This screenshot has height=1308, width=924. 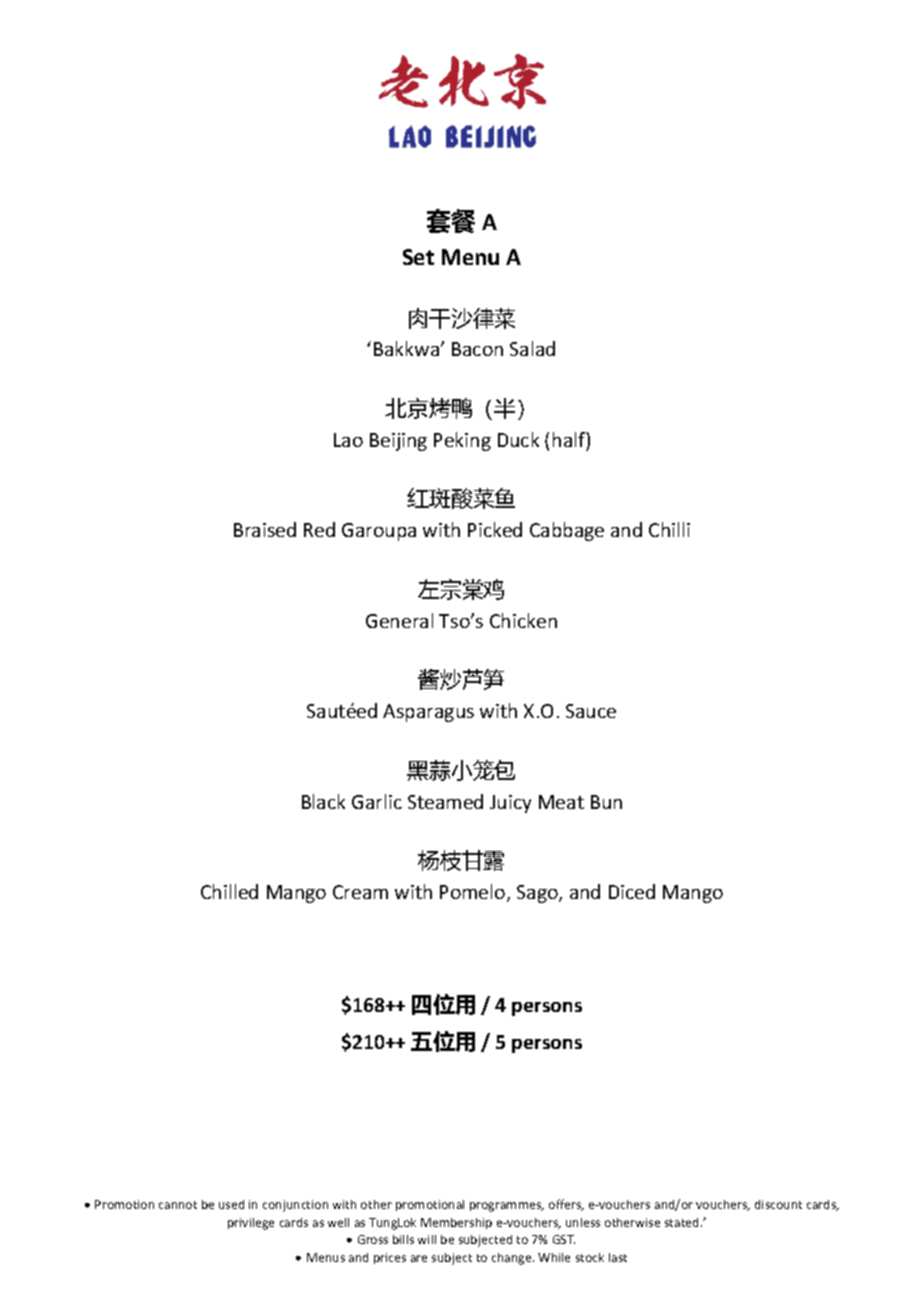 What do you see at coordinates (477, 349) in the screenshot?
I see `Bacon` at bounding box center [477, 349].
